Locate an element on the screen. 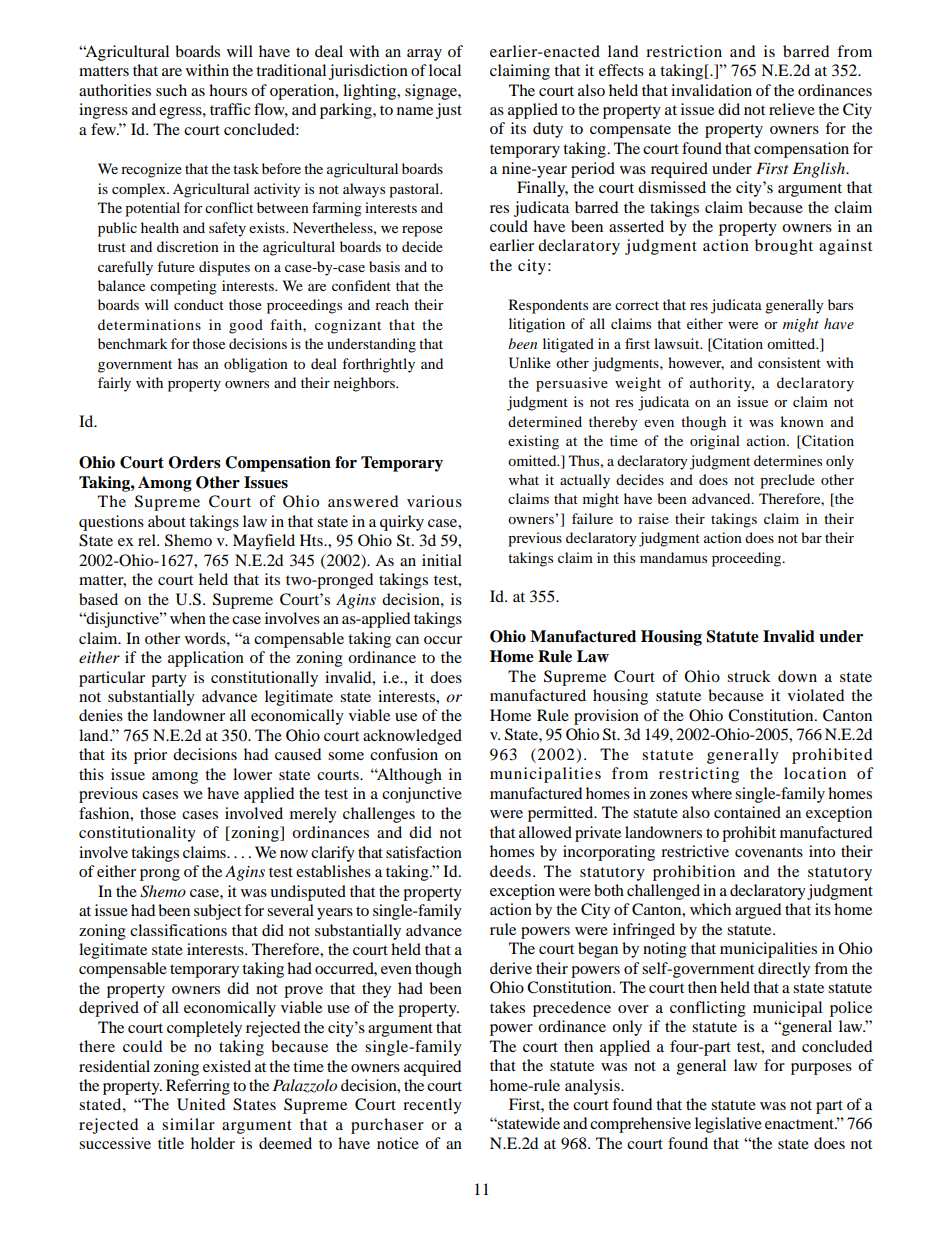 The width and height of the screenshot is (952, 1233). deeds is located at coordinates (510, 871).
